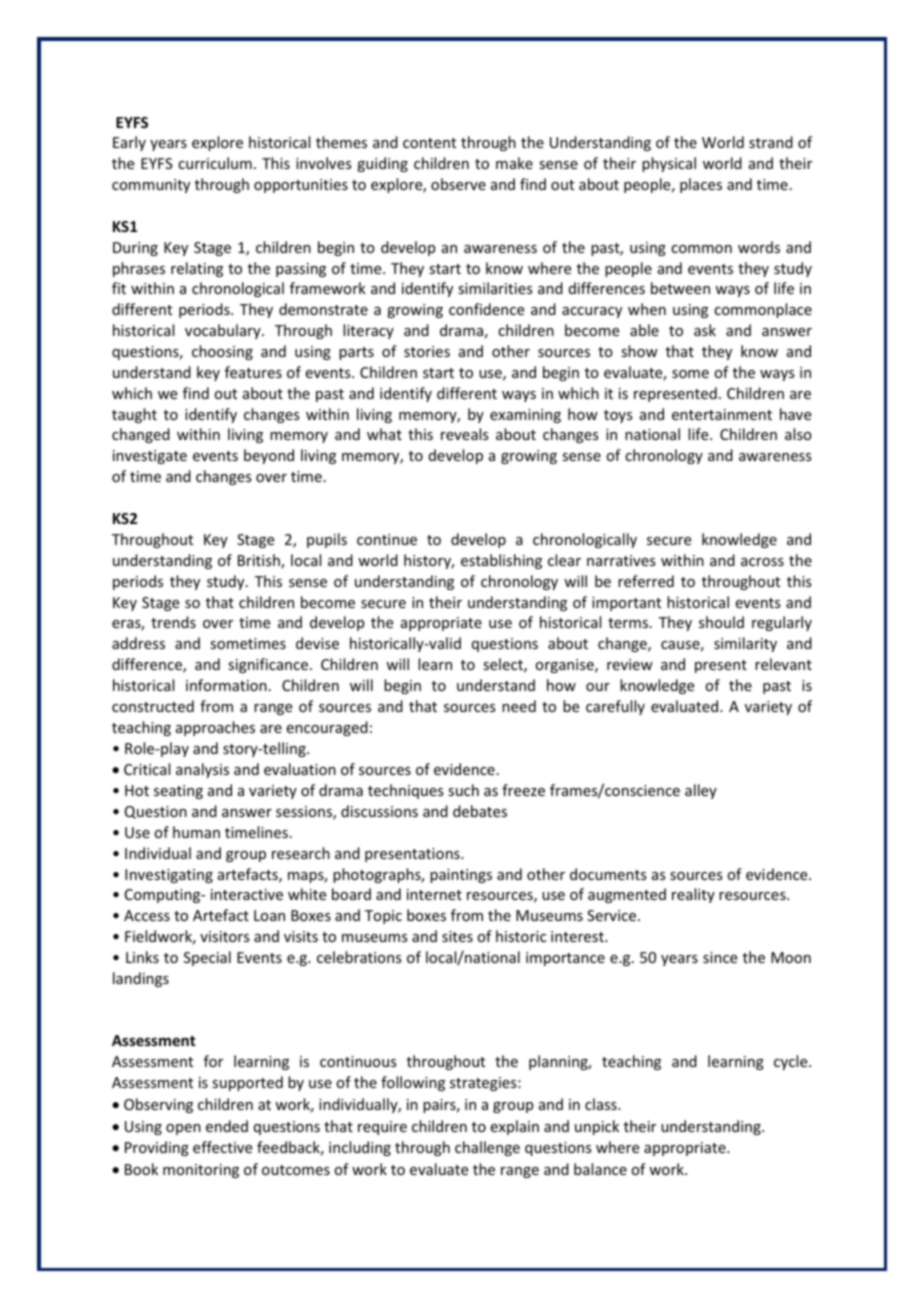 Image resolution: width=924 pixels, height=1308 pixels. I want to click on observe, so click(458, 184).
